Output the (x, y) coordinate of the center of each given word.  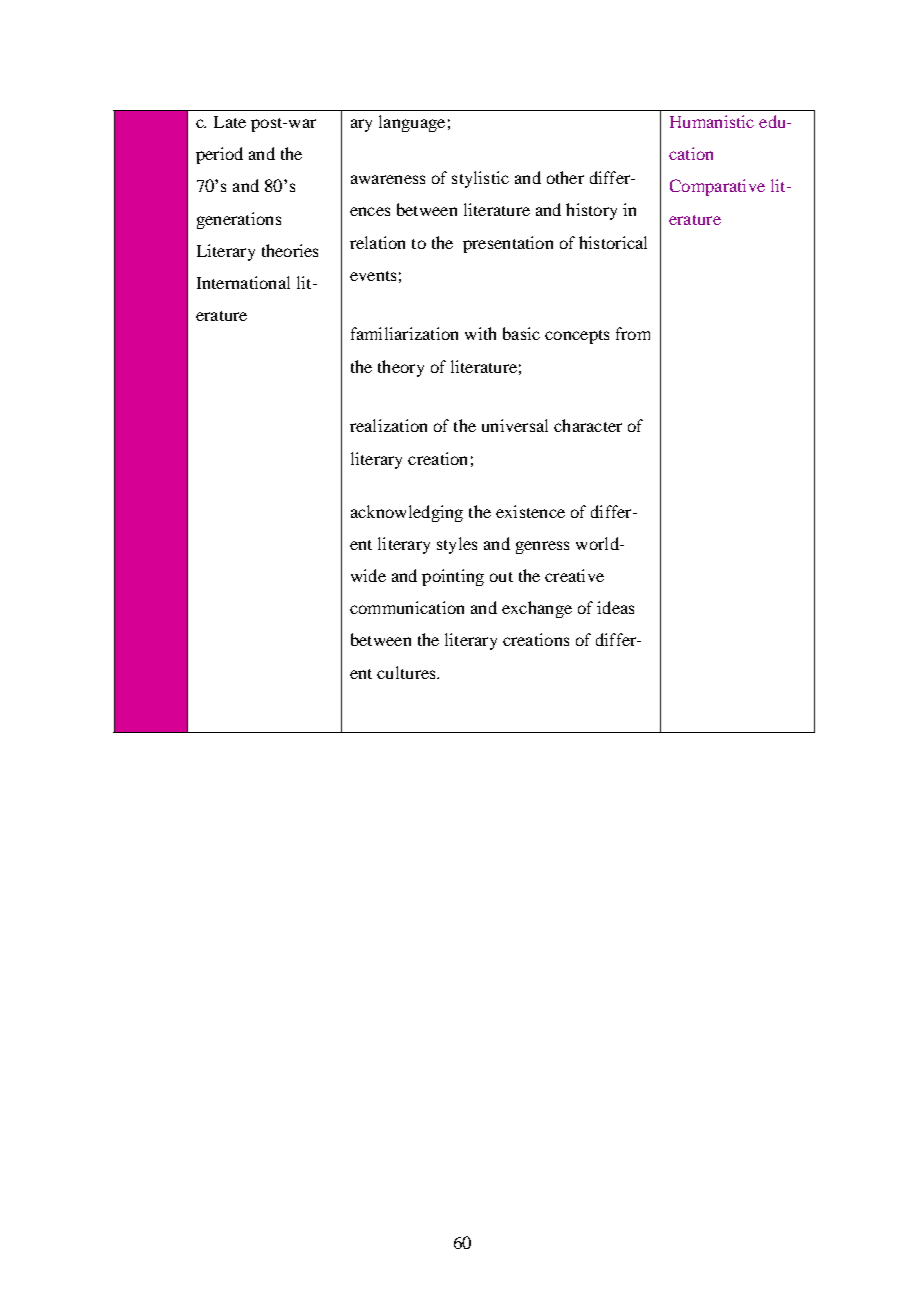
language (412, 123)
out (501, 577)
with (480, 333)
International (243, 282)
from (633, 333)
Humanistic (712, 121)
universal (515, 425)
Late (230, 122)
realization (388, 425)
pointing (453, 577)
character (588, 425)
